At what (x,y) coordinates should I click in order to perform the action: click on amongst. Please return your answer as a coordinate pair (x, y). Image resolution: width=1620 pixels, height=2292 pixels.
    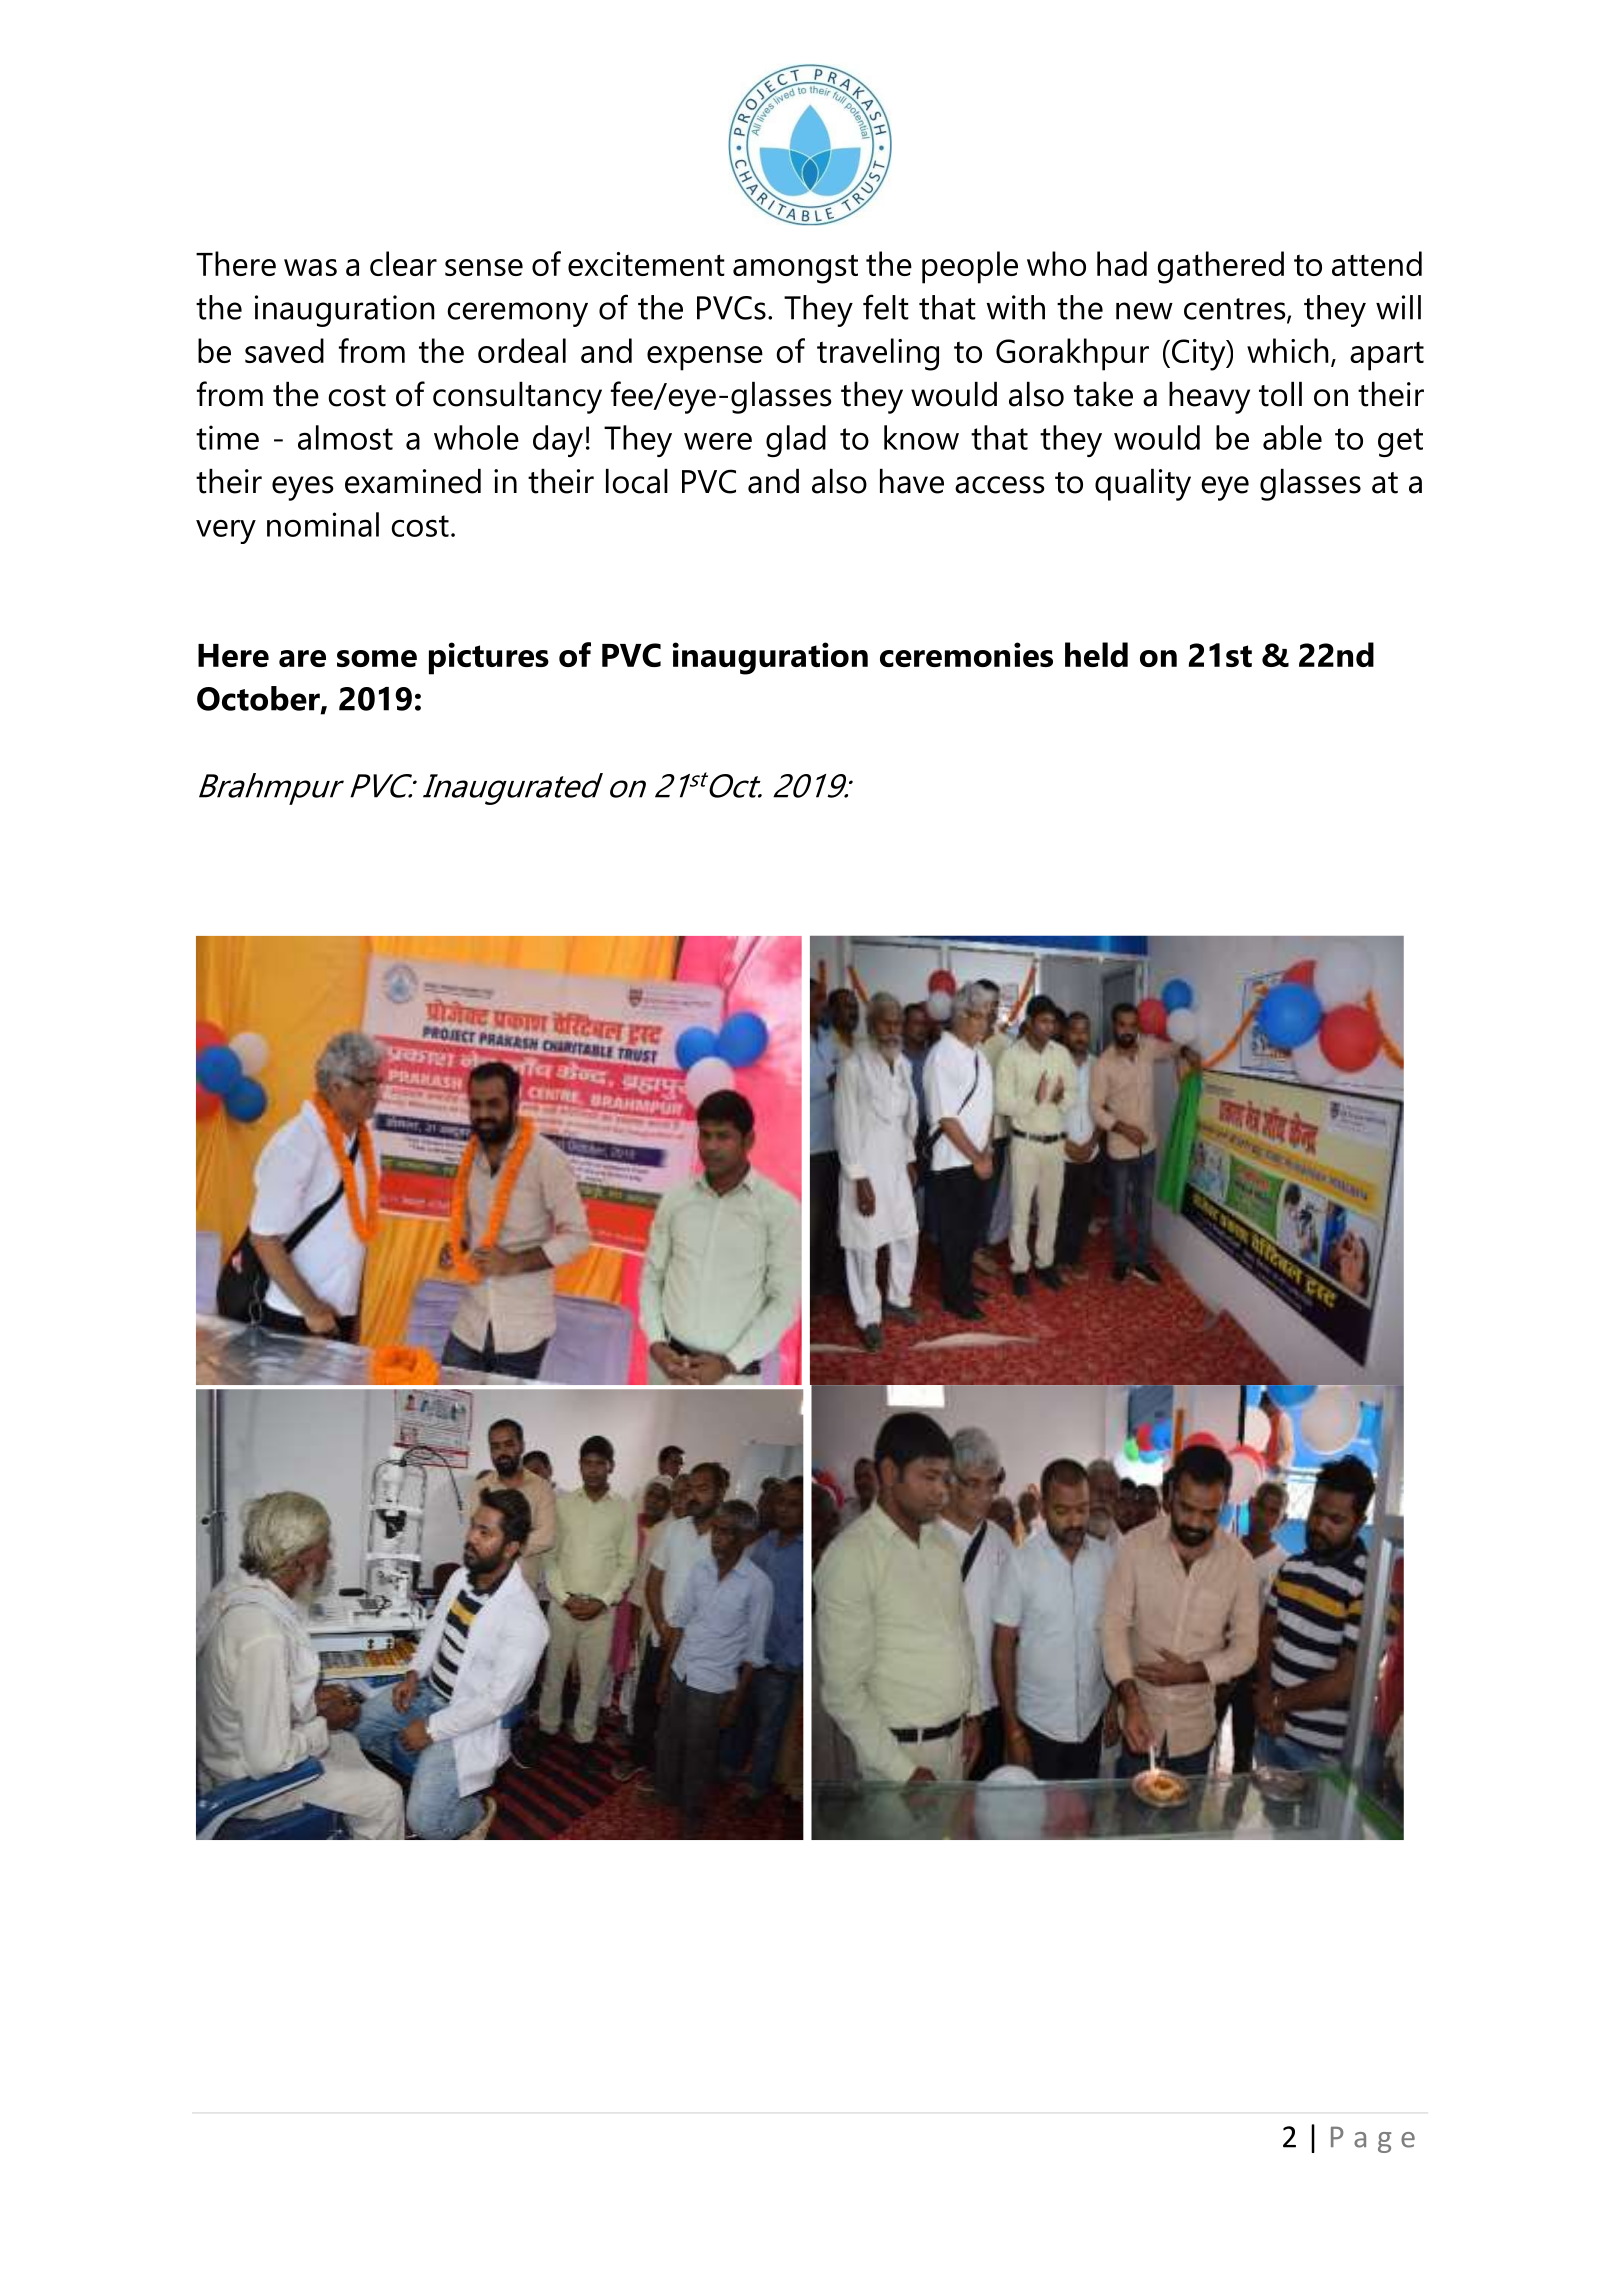
    Looking at the image, I should click on (795, 269).
